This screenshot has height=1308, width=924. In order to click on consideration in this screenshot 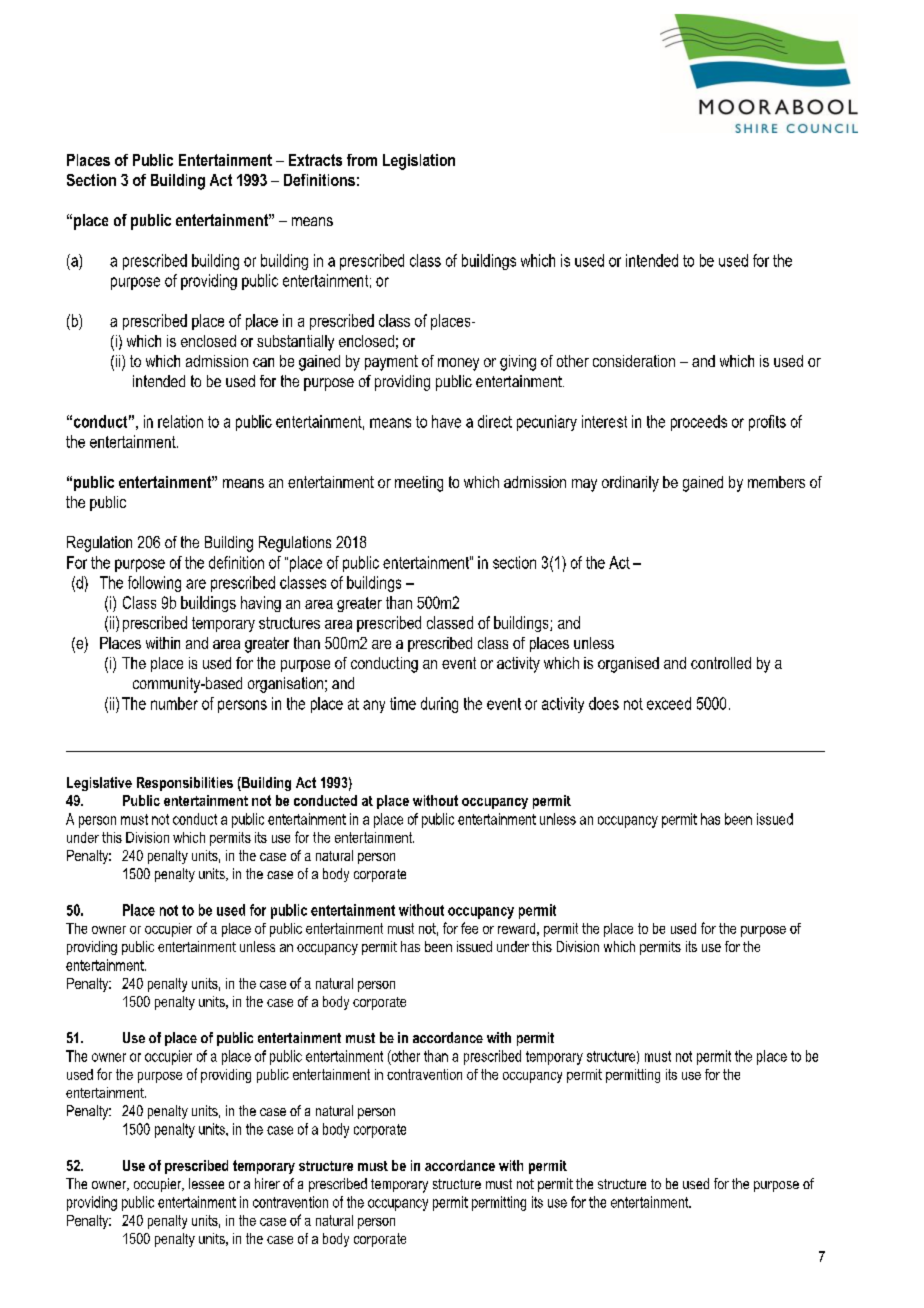, I will do `click(634, 361)`.
